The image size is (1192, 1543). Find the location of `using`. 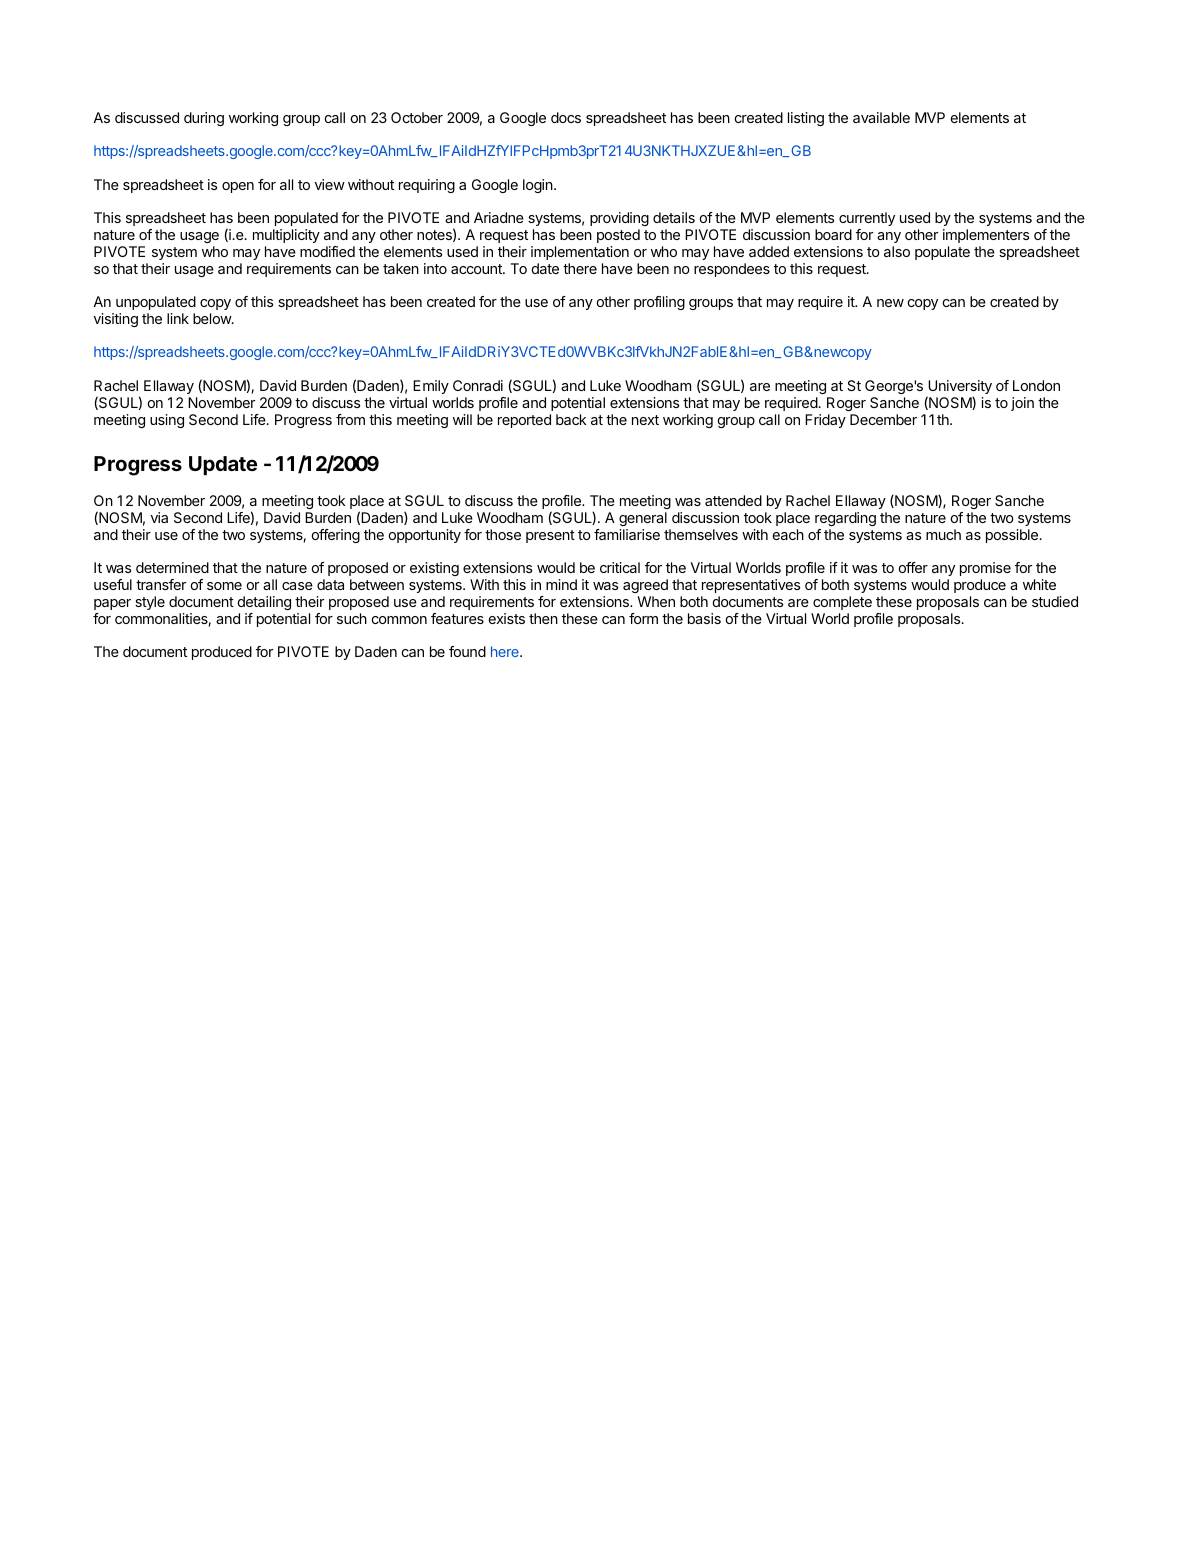

using is located at coordinates (167, 421).
